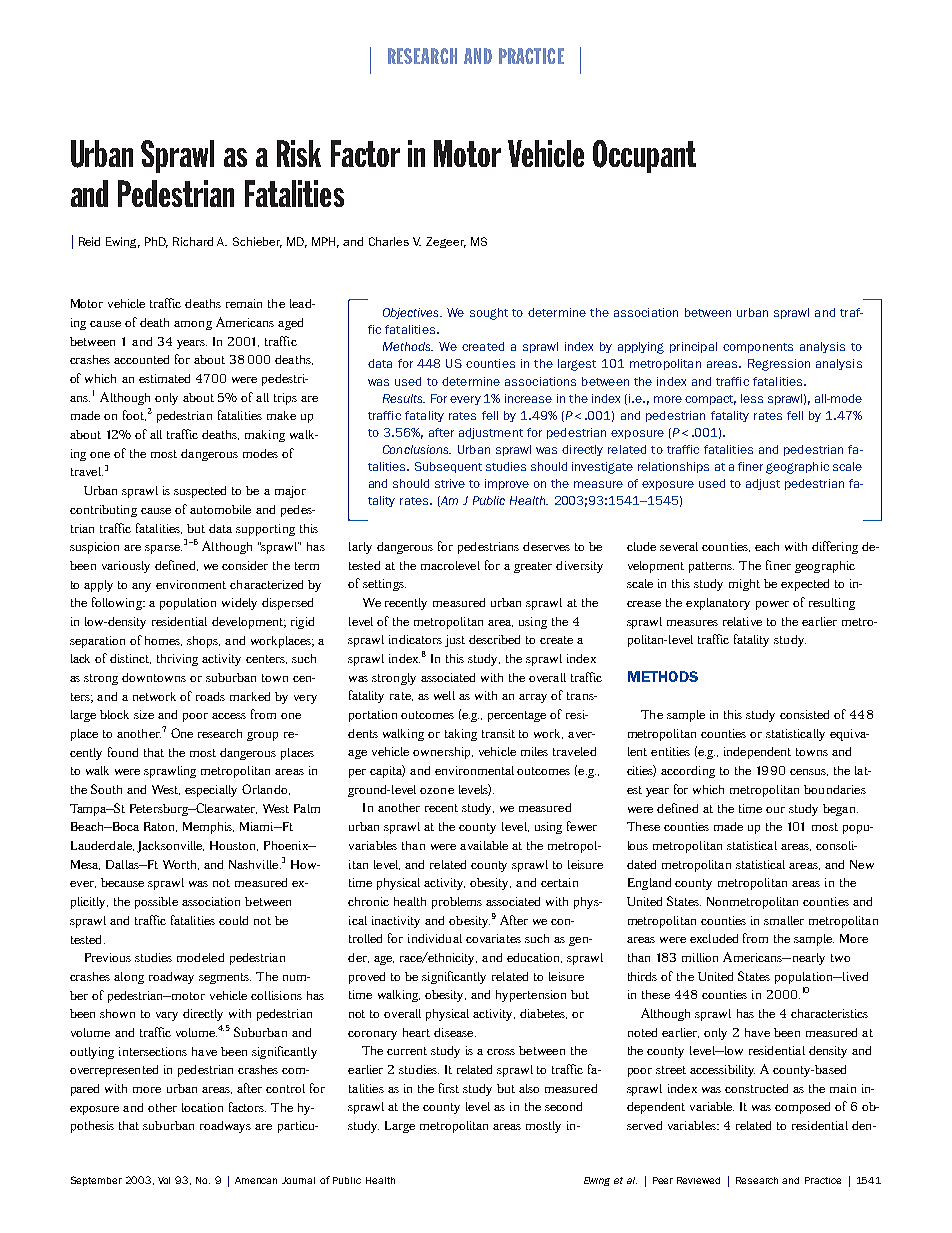 The image size is (952, 1233). Describe the element at coordinates (698, 1180) in the page. I see `Reviewed` at that location.
